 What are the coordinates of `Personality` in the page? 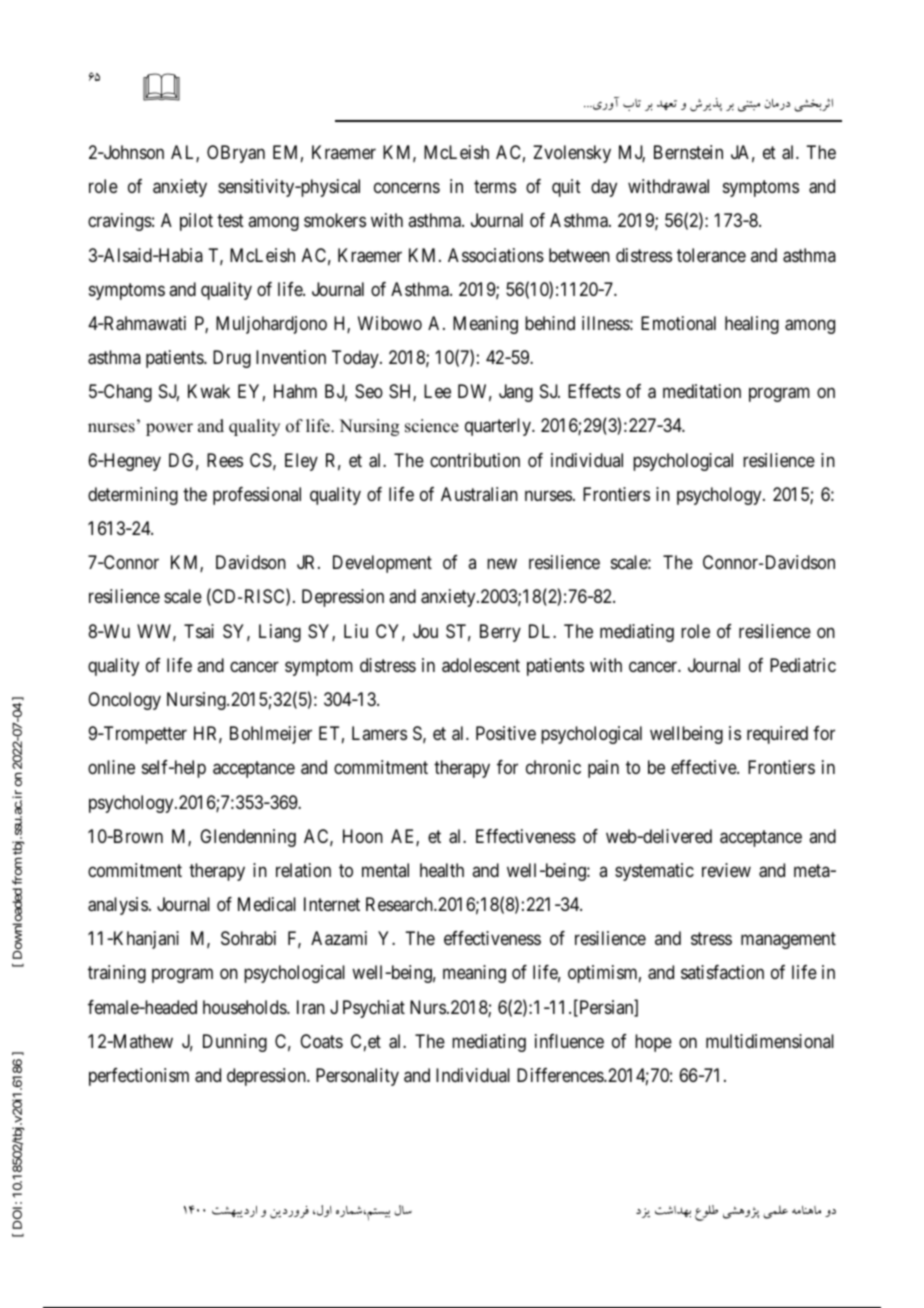 It's located at (357, 1077).
